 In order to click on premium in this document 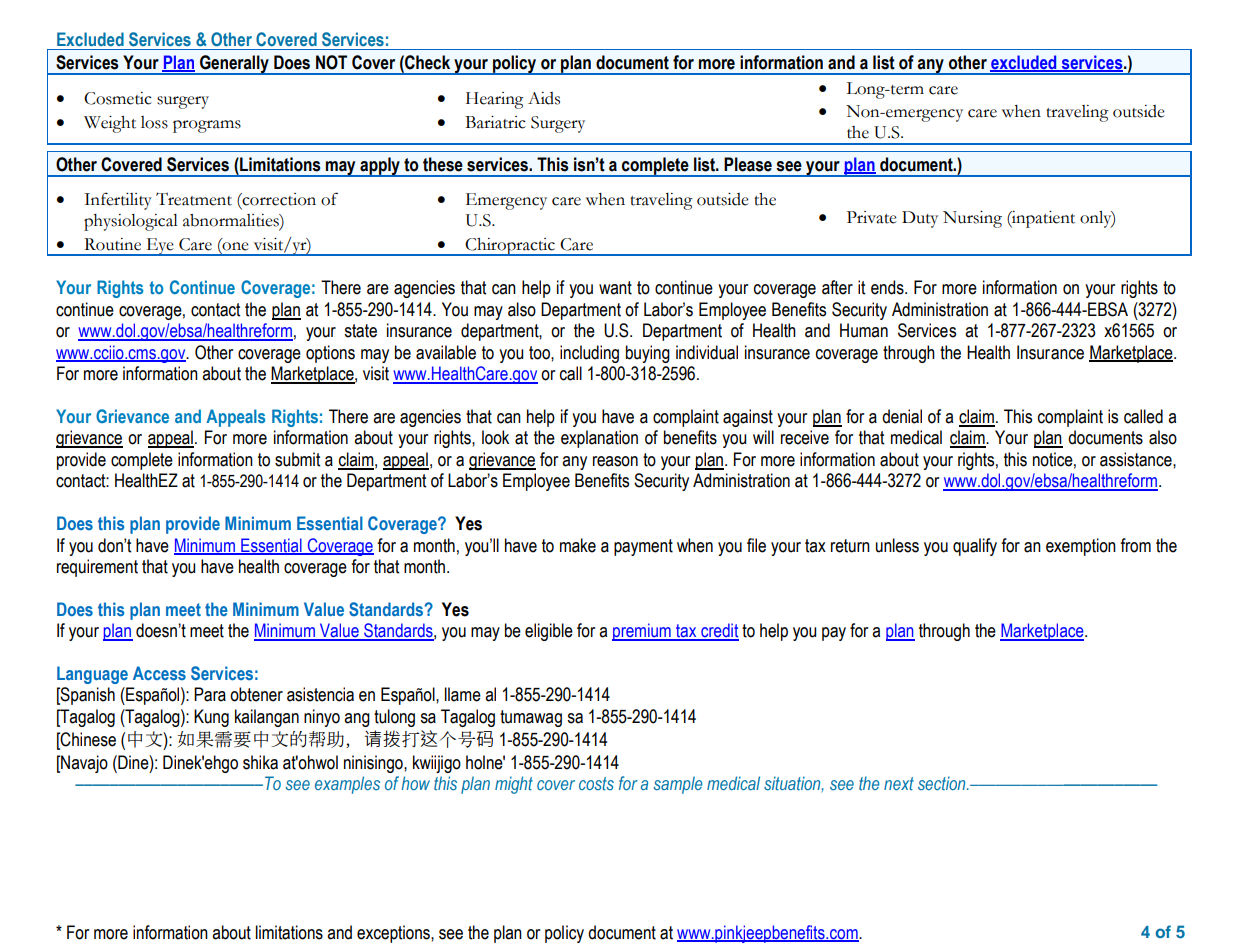, I will do `click(642, 632)`.
